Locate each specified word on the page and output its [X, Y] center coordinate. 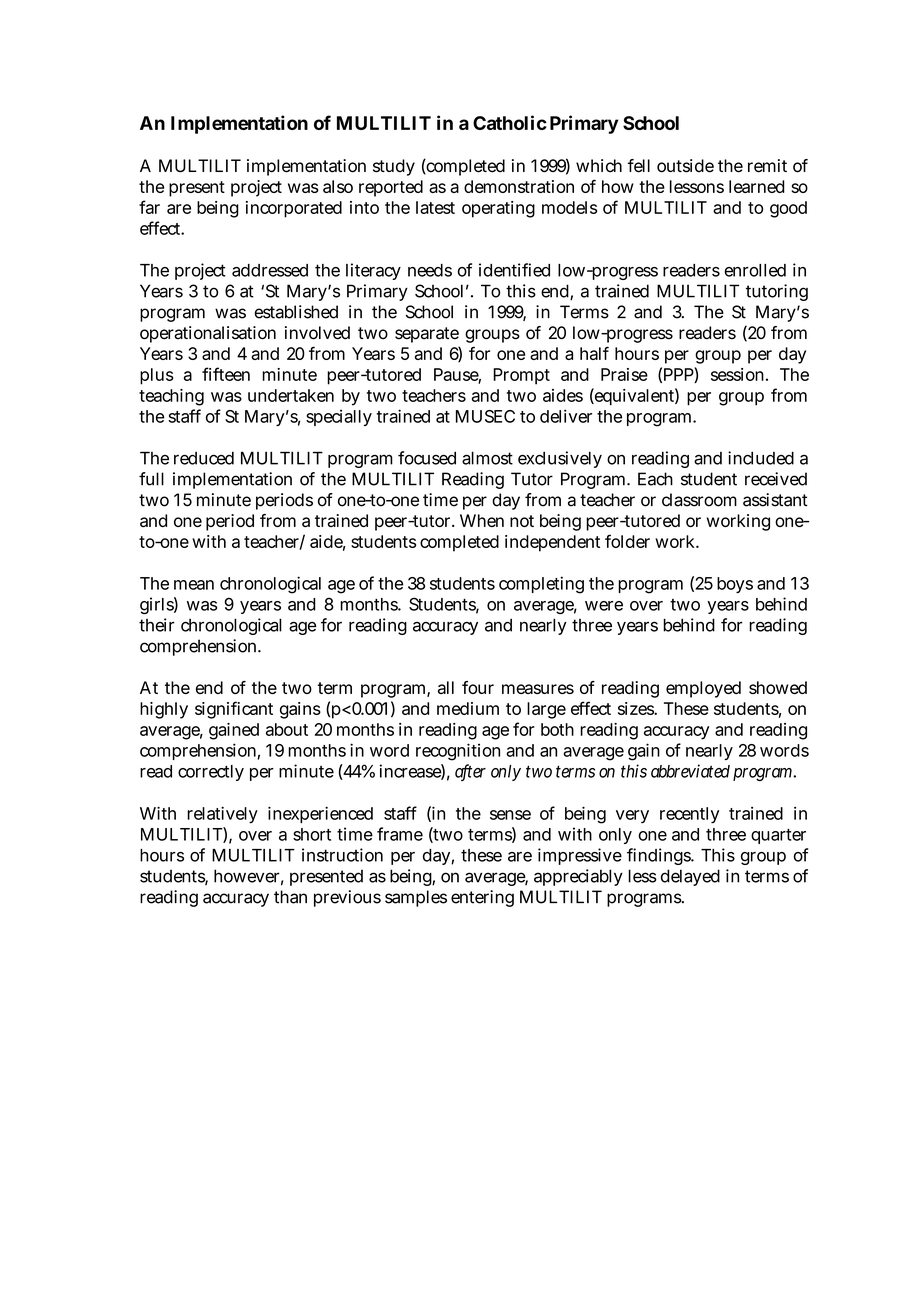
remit [767, 166]
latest [435, 207]
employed [703, 689]
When [482, 520]
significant [234, 710]
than [290, 897]
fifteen [226, 374]
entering [482, 898]
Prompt [521, 376]
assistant [775, 500]
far [149, 207]
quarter [778, 836]
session [737, 374]
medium [468, 708]
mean [194, 585]
